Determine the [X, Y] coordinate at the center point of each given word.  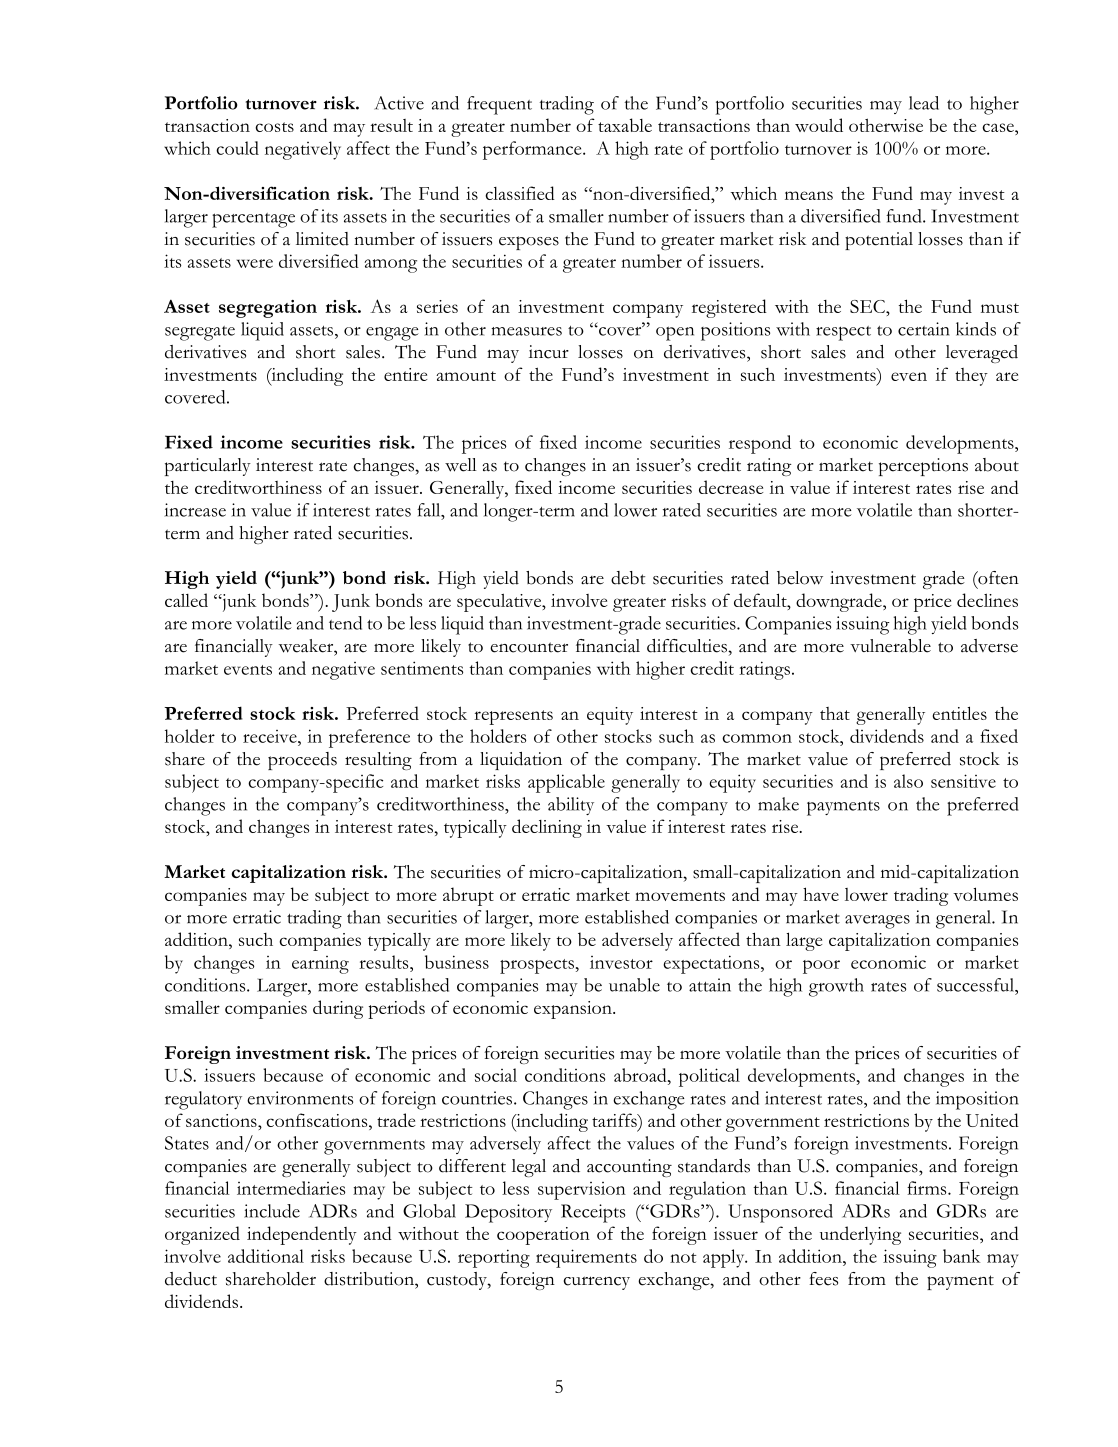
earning [320, 965]
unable [634, 985]
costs [274, 127]
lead [924, 103]
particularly [208, 467]
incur [549, 352]
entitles [959, 713]
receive [271, 736]
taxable [625, 125]
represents [513, 717]
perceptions [923, 467]
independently [302, 1235]
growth [836, 987]
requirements [586, 1258]
